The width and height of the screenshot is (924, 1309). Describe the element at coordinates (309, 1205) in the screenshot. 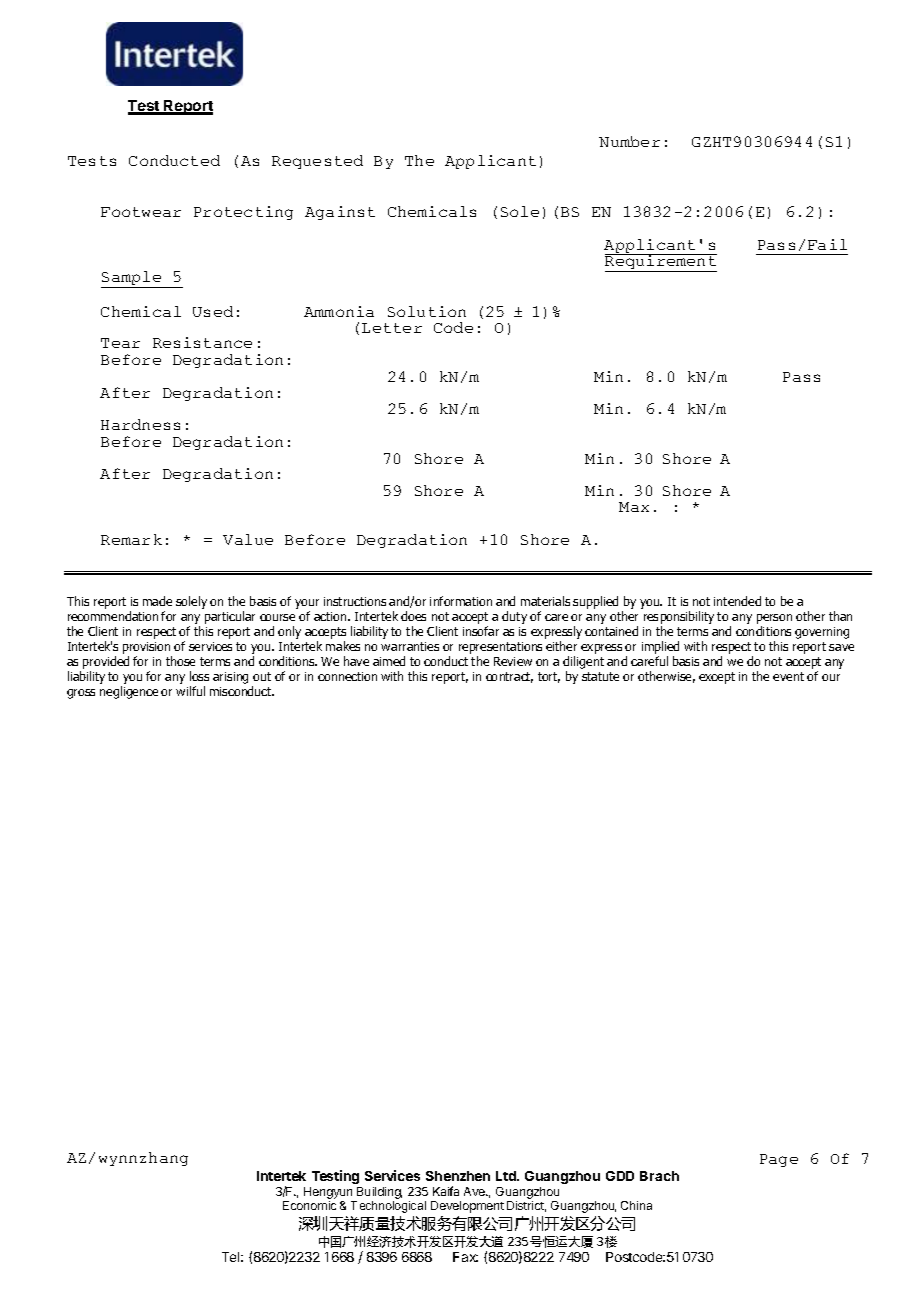

I see `Economic` at that location.
